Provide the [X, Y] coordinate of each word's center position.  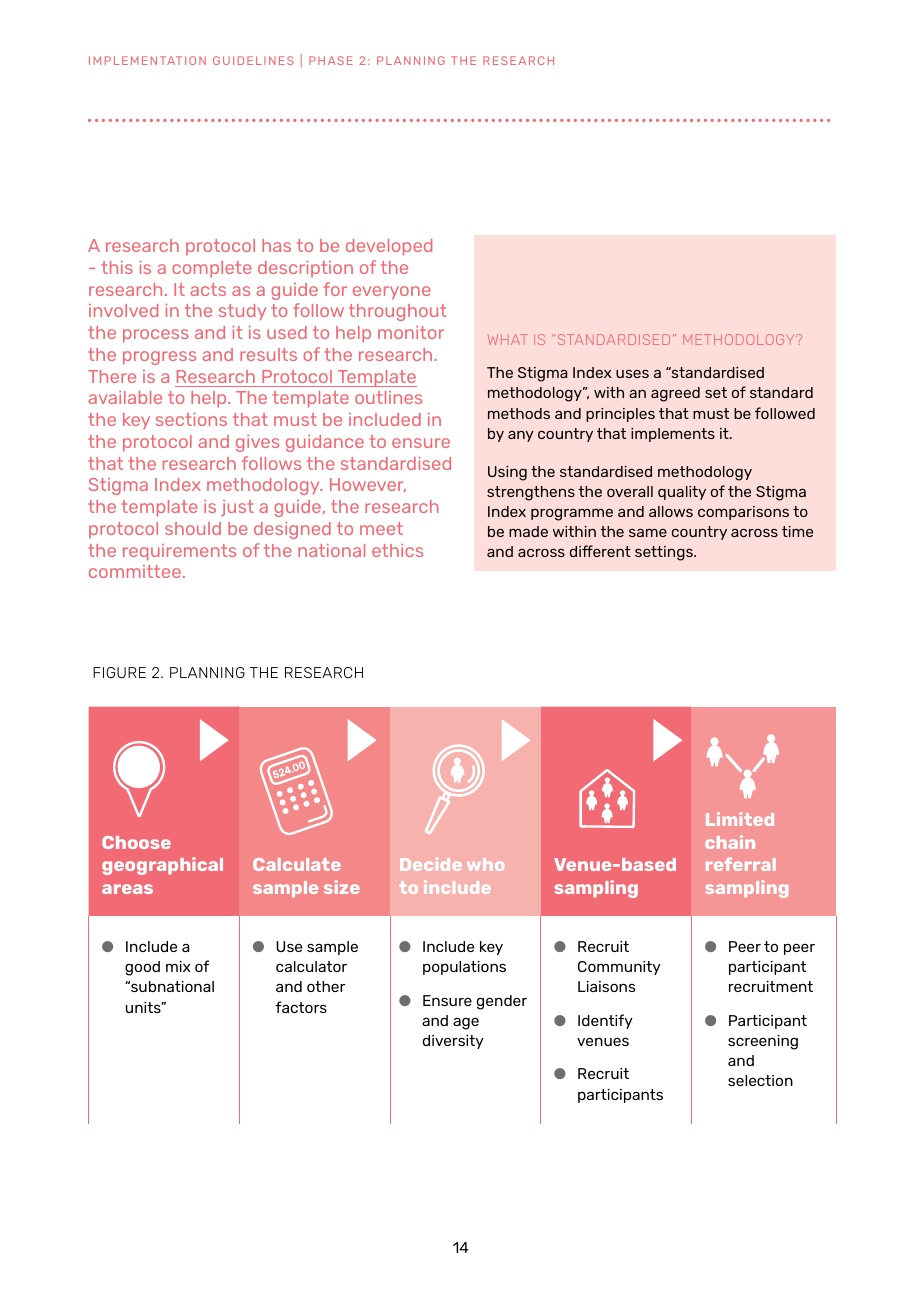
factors [301, 1007]
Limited [740, 819]
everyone [392, 293]
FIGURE [119, 672]
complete [212, 269]
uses [632, 373]
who [485, 864]
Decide [431, 864]
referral [741, 864]
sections [191, 419]
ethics [397, 550]
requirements [179, 552]
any [521, 436]
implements [673, 435]
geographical [162, 866]
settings [665, 553]
